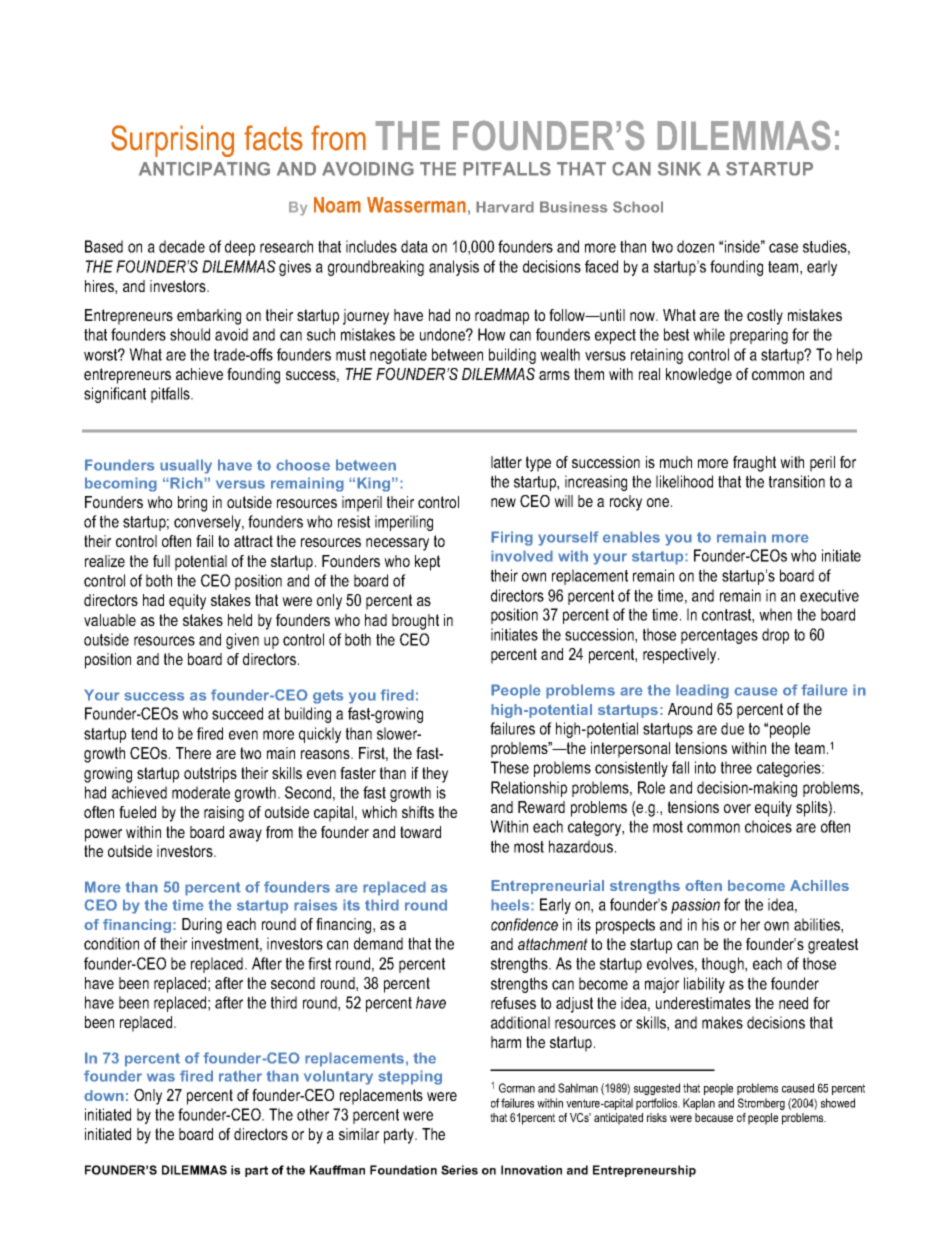  Describe the element at coordinates (242, 641) in the document. I see `given` at that location.
